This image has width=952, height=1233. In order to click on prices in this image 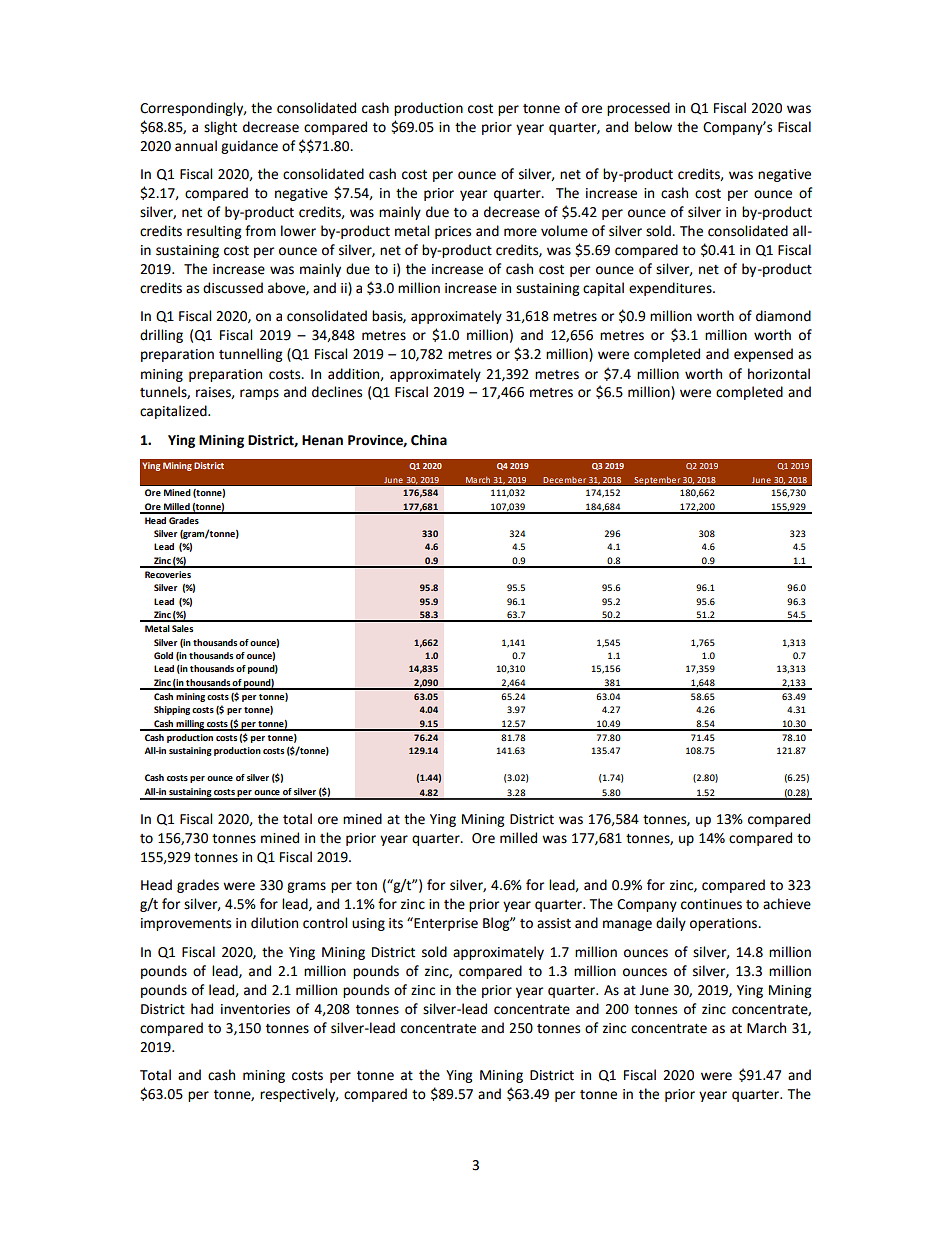, I will do `click(453, 232)`.
